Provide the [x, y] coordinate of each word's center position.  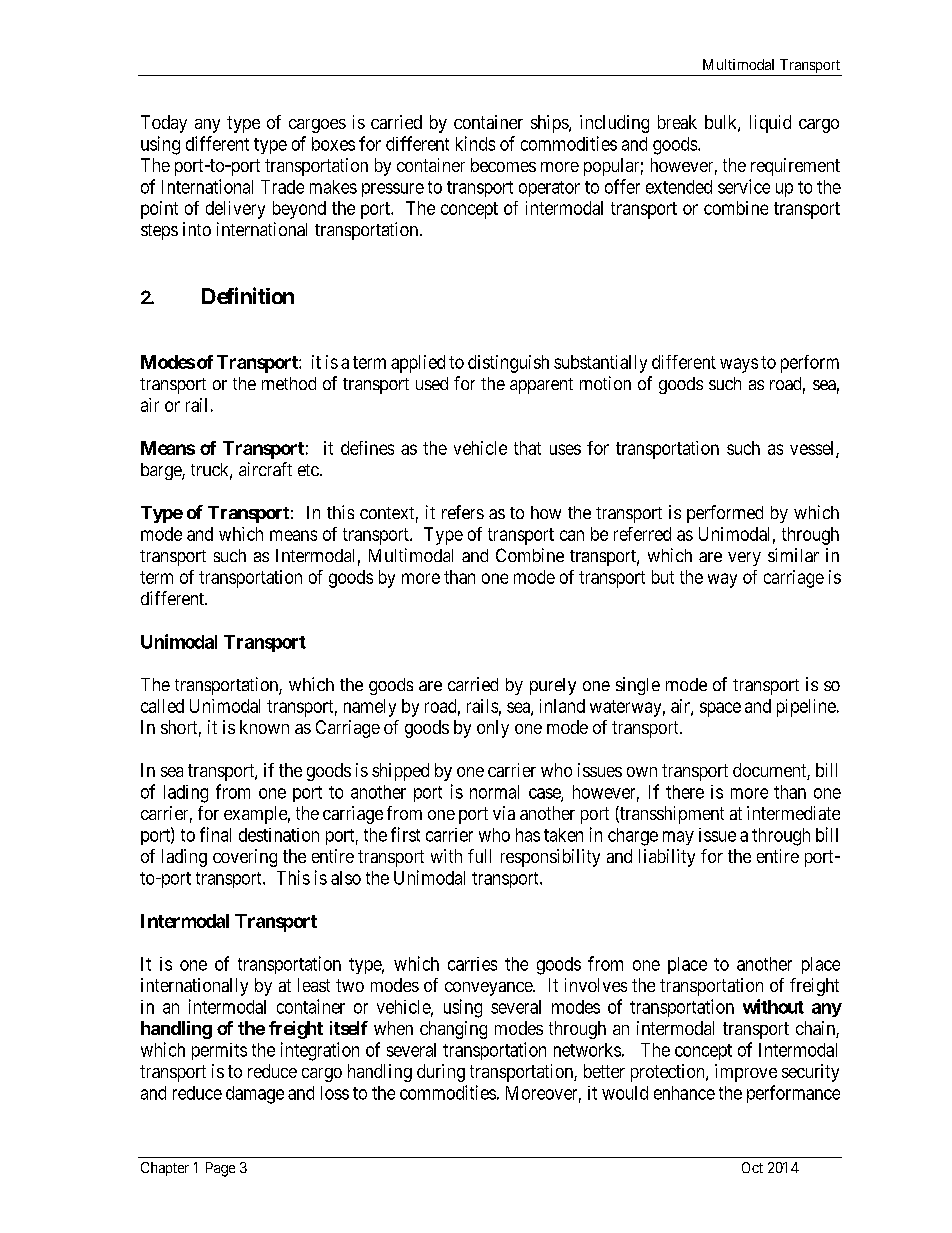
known [264, 727]
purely [553, 686]
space [720, 709]
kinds [475, 143]
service [744, 186]
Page [220, 1169]
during [441, 1073]
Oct [752, 1167]
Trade [282, 187]
